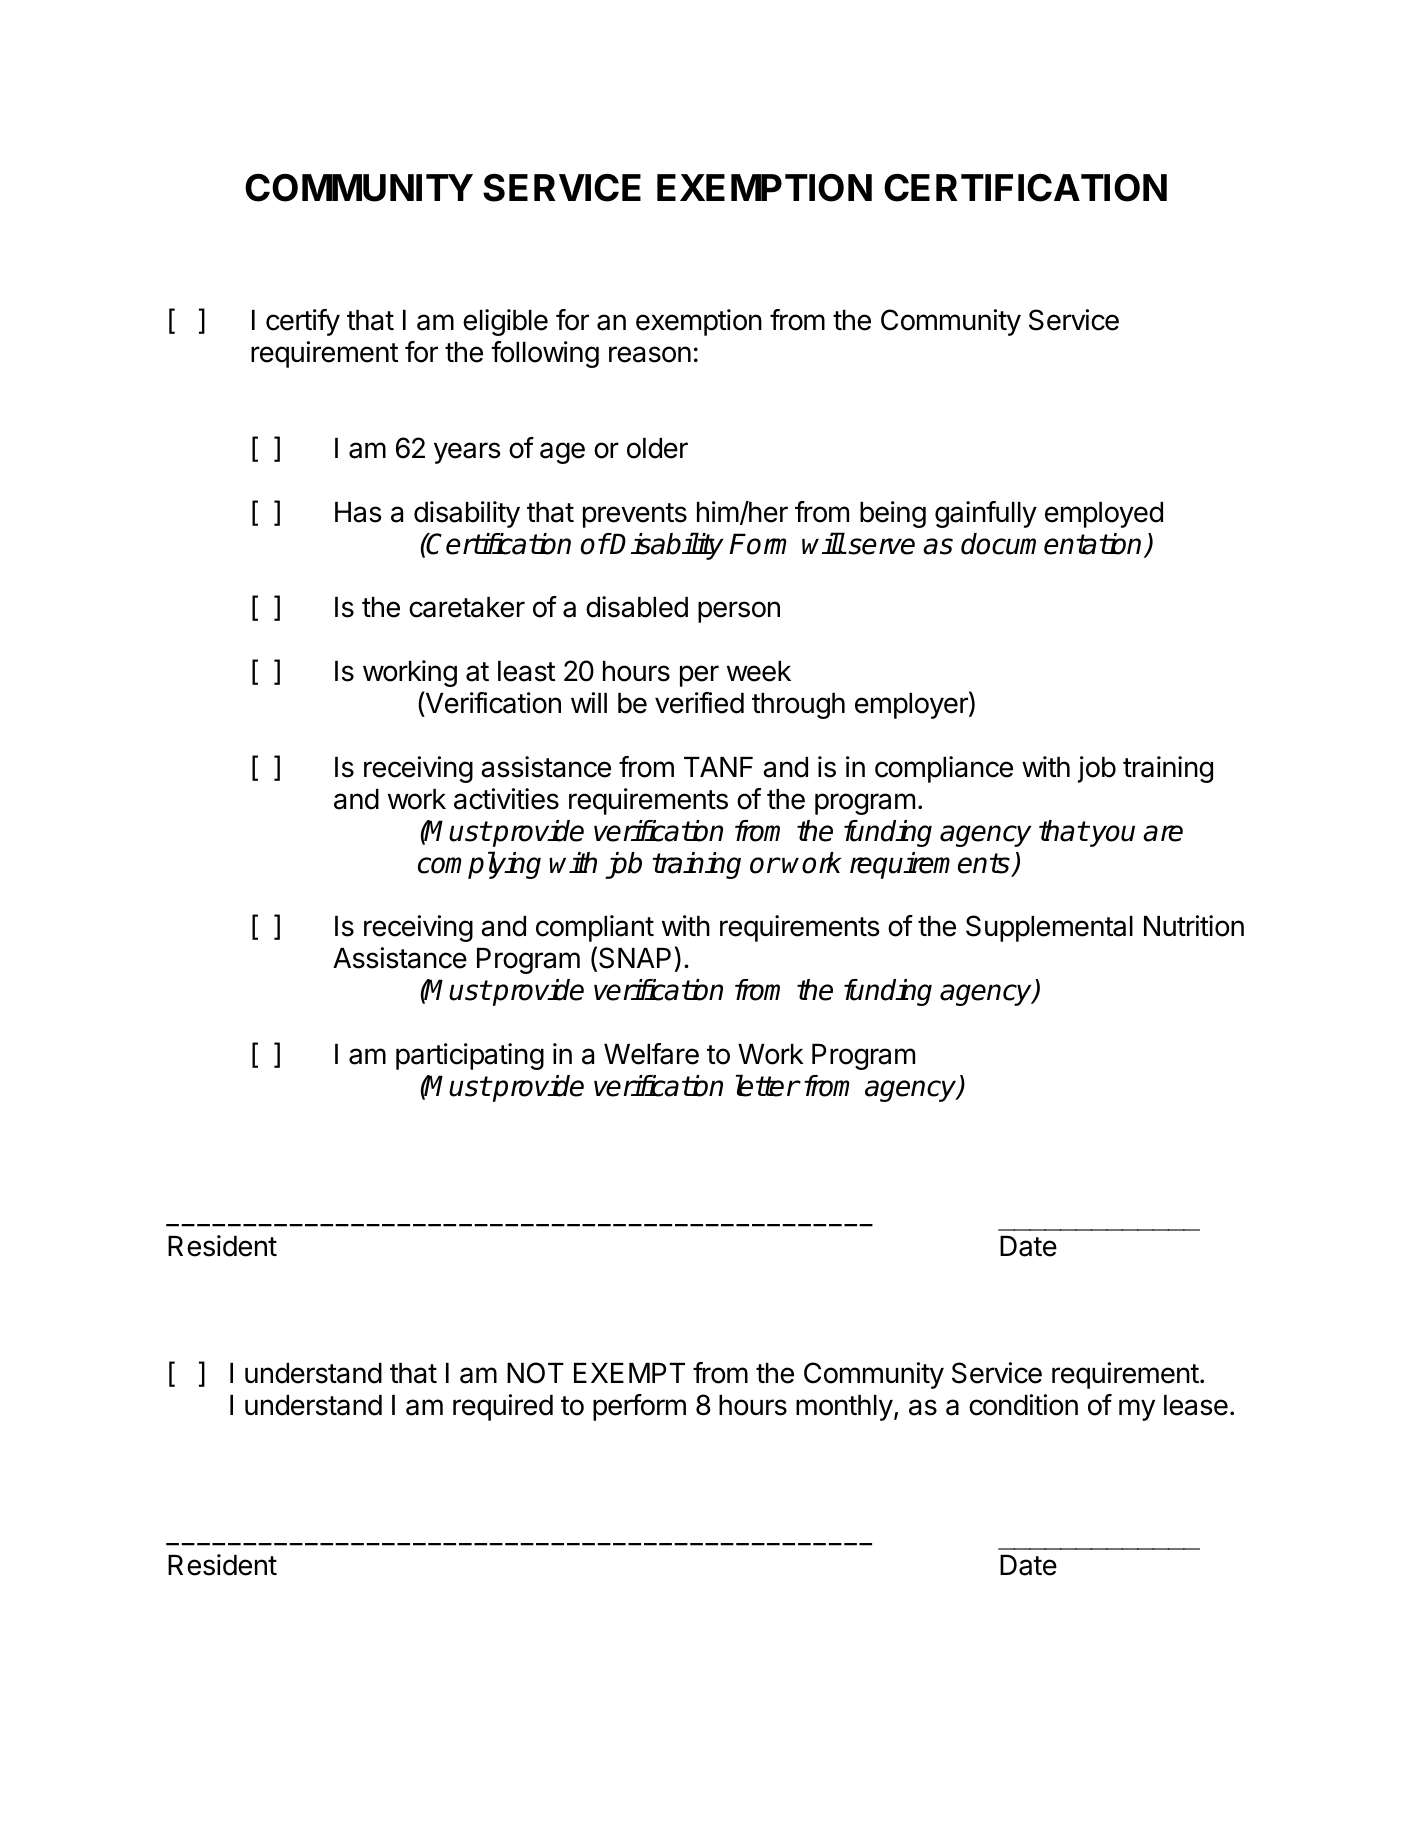 Image resolution: width=1414 pixels, height=1831 pixels. I want to click on eligible, so click(505, 322).
